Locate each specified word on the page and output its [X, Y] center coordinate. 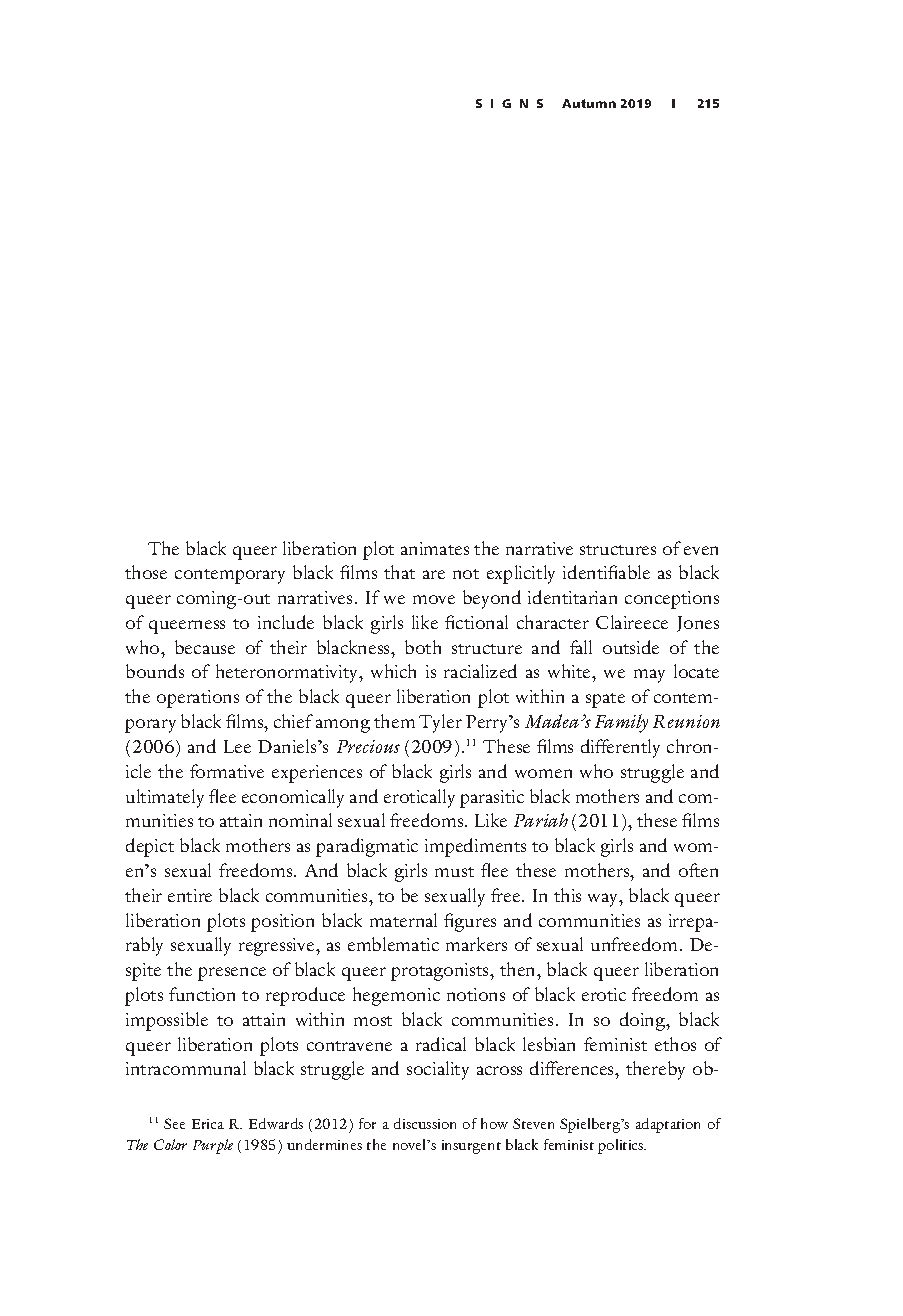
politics [622, 1146]
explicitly [521, 574]
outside [631, 647]
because [205, 647]
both [423, 647]
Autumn [589, 103]
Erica [208, 1124]
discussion [425, 1123]
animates [435, 548]
